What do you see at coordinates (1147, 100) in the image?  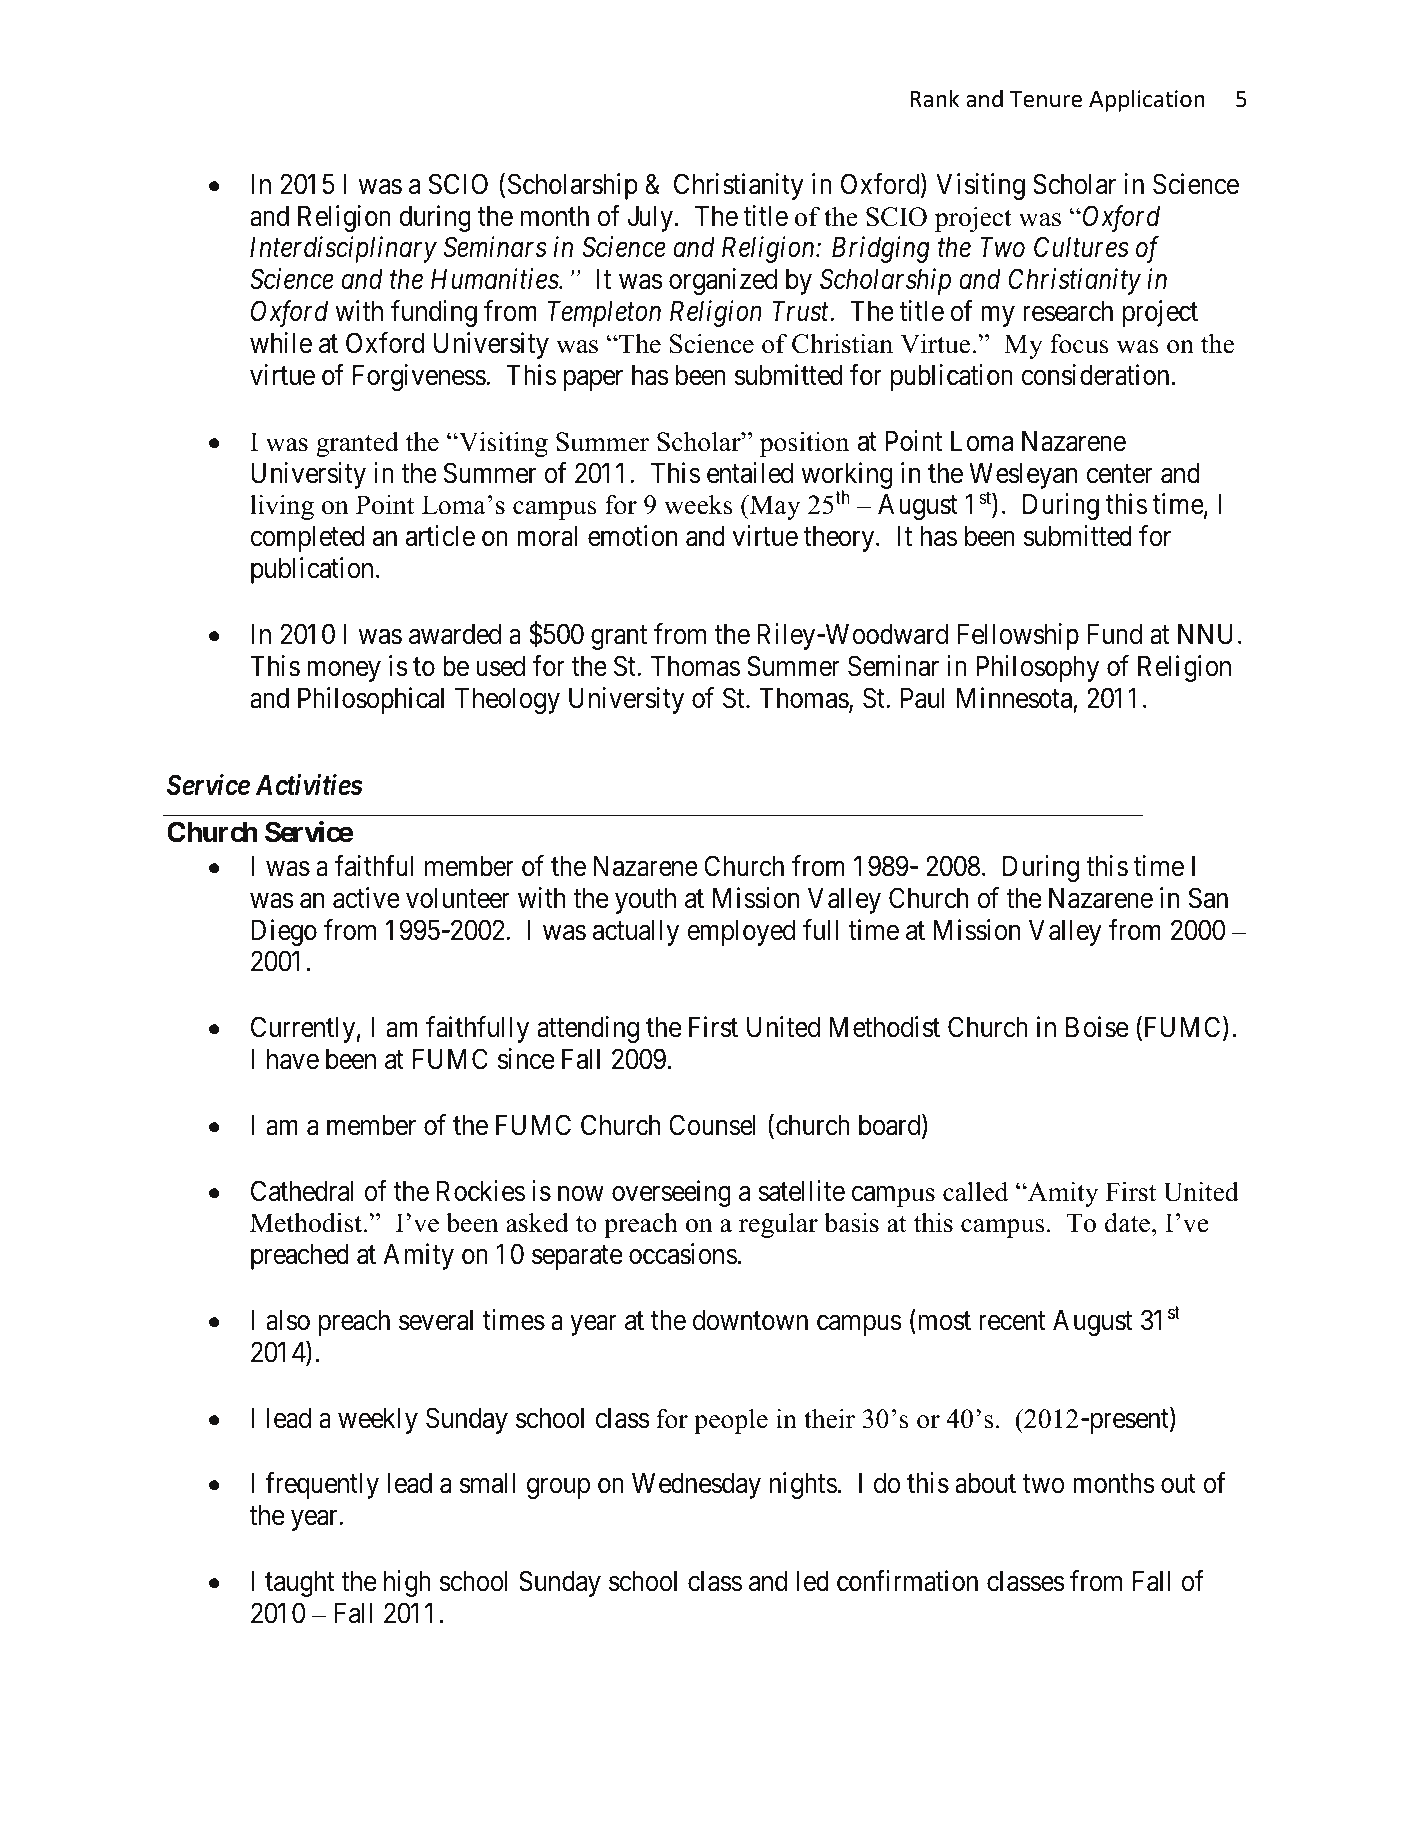 I see `Application` at bounding box center [1147, 100].
